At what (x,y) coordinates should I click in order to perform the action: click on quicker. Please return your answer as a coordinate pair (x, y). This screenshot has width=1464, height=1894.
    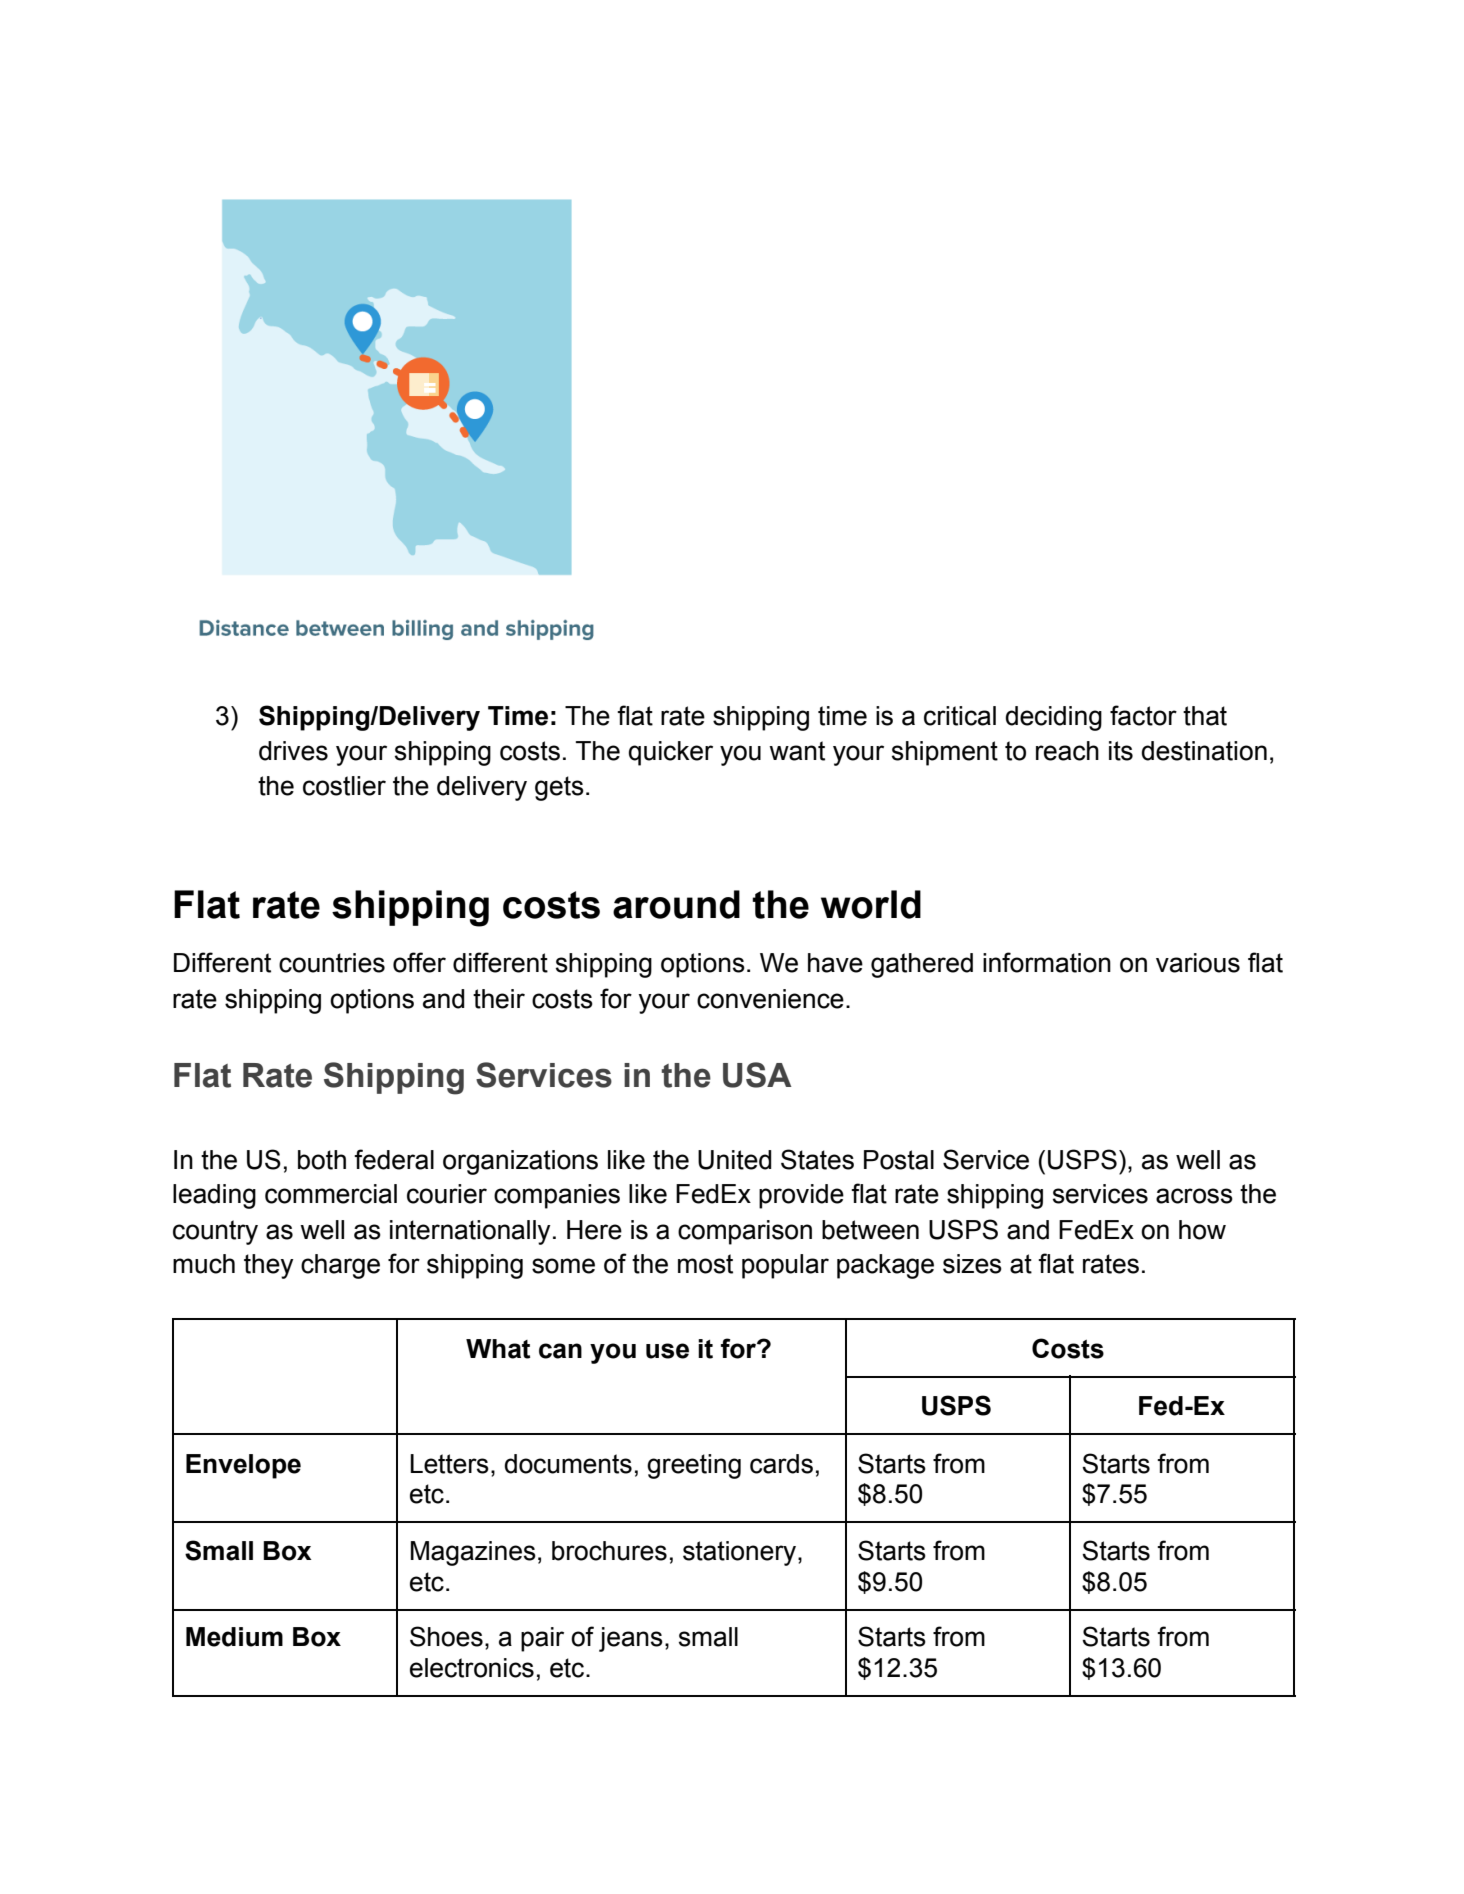
    Looking at the image, I should click on (671, 753).
